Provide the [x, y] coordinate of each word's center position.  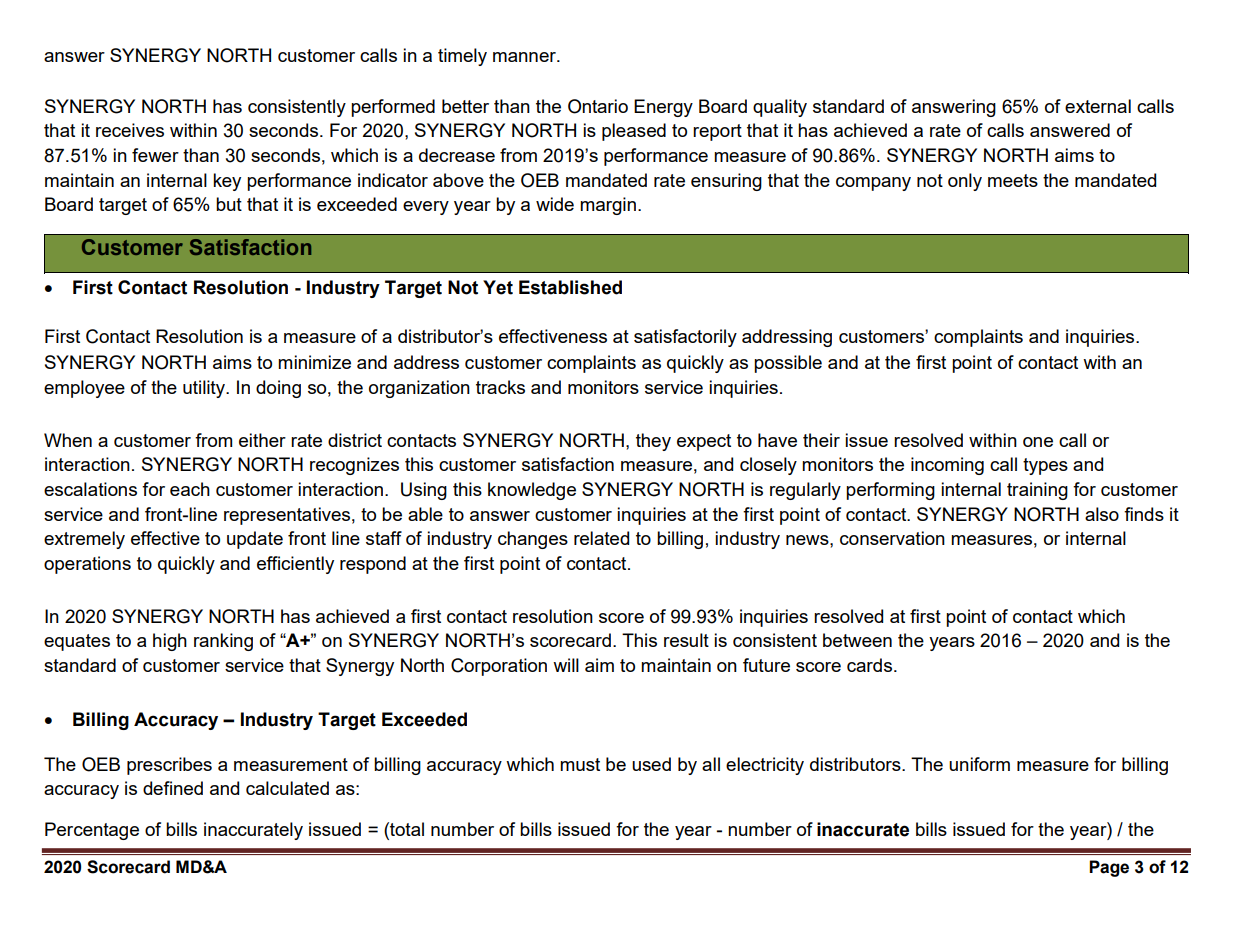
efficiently [295, 565]
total [406, 829]
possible [788, 364]
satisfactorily [685, 338]
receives [130, 130]
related [601, 538]
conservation [892, 538]
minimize [314, 362]
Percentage [92, 831]
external [1098, 106]
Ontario [598, 106]
